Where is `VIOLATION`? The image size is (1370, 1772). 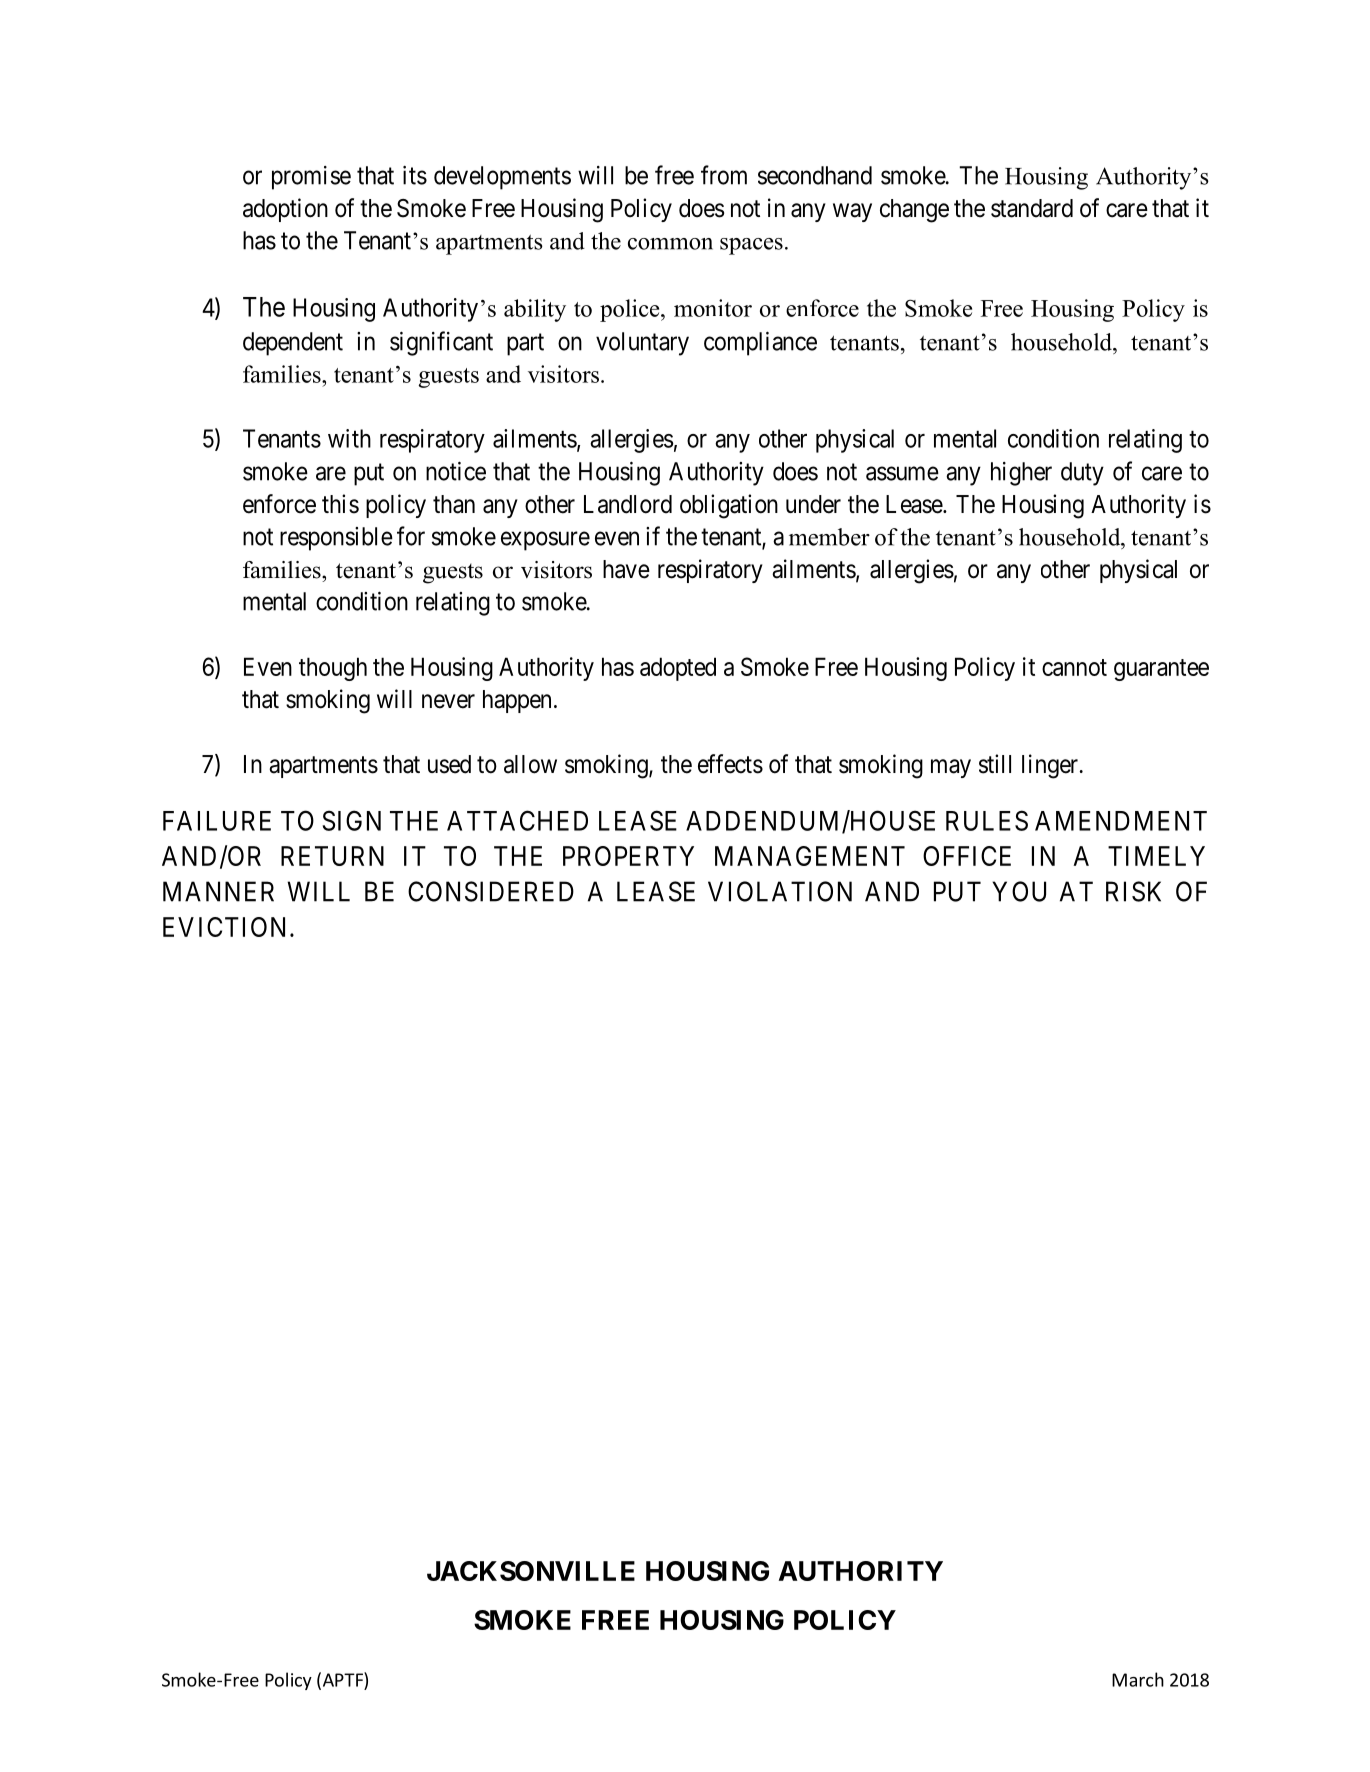
VIOLATION is located at coordinates (780, 891).
